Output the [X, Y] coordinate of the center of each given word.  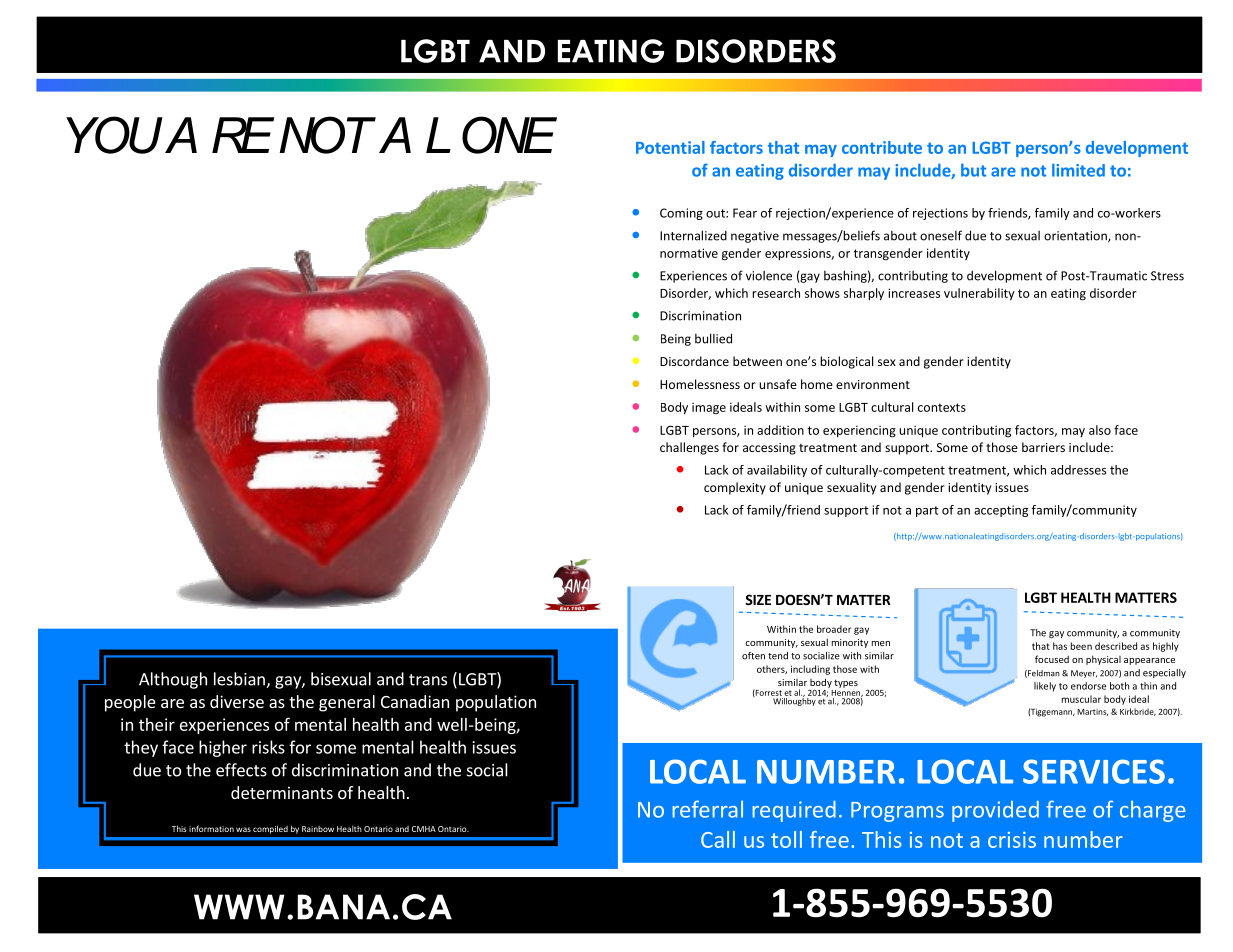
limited [1078, 170]
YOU [114, 135]
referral [707, 809]
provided [995, 811]
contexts [942, 407]
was [243, 829]
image [709, 408]
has [1060, 646]
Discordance [694, 361]
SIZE [758, 599]
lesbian [240, 680]
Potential [670, 147]
